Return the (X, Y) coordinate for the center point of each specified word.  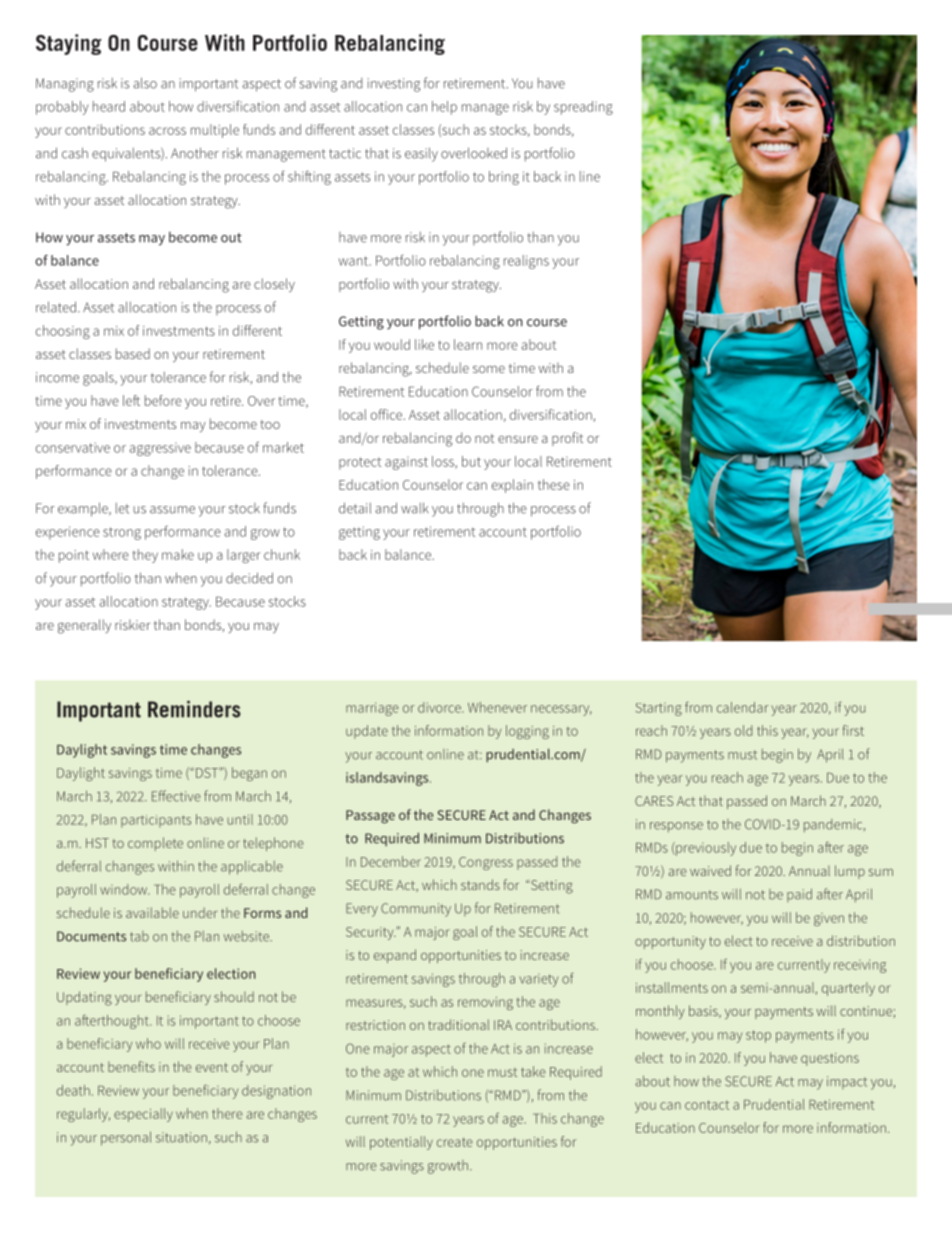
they (145, 556)
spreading (583, 108)
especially (143, 1115)
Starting (659, 709)
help (444, 108)
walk (415, 508)
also (145, 83)
